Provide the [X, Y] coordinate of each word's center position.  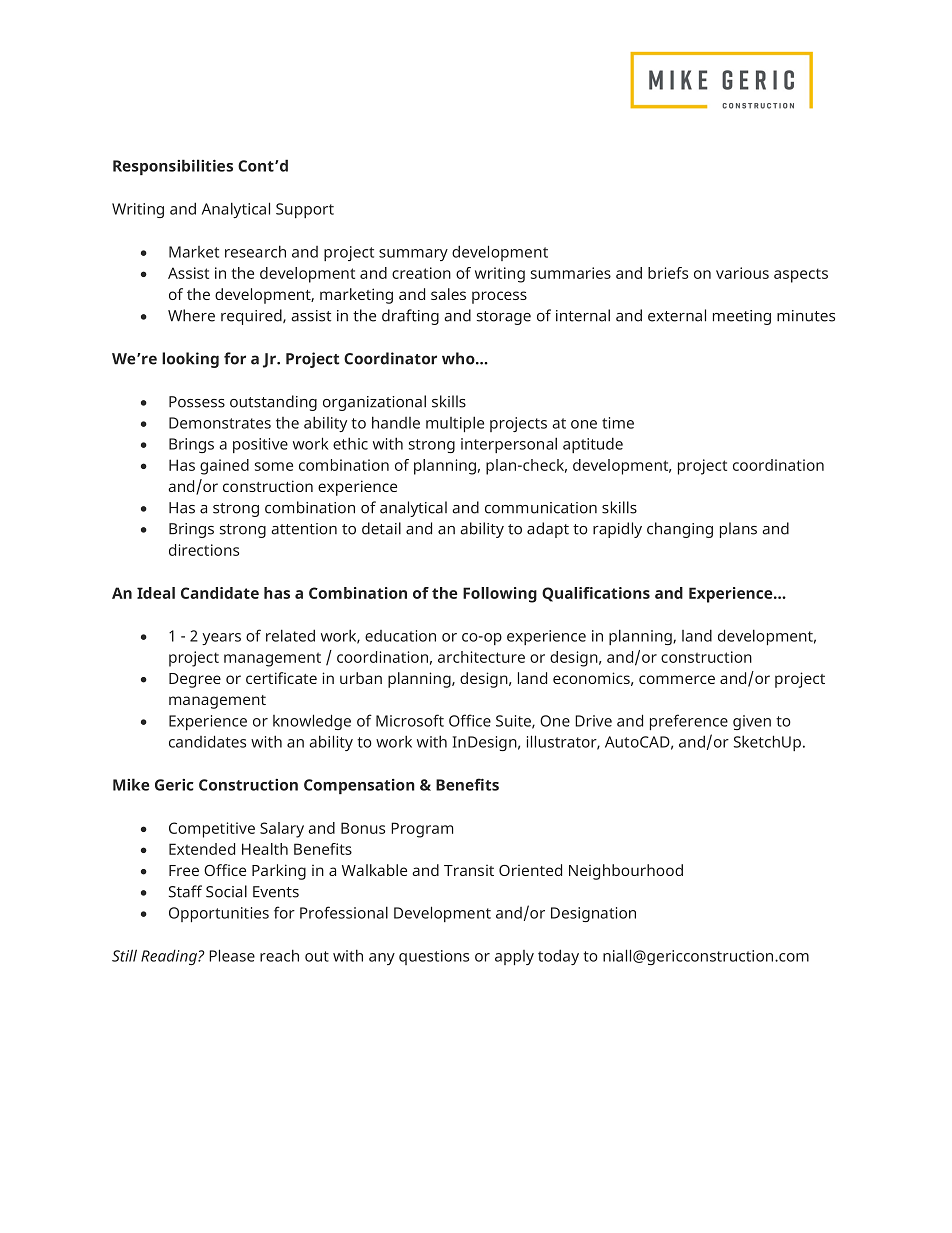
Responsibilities [173, 167]
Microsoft [410, 720]
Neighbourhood [626, 872]
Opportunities [219, 914]
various [742, 273]
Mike [131, 784]
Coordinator [390, 358]
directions [204, 550]
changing [680, 530]
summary [413, 255]
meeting [742, 317]
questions [434, 957]
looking [190, 360]
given [752, 722]
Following [500, 595]
